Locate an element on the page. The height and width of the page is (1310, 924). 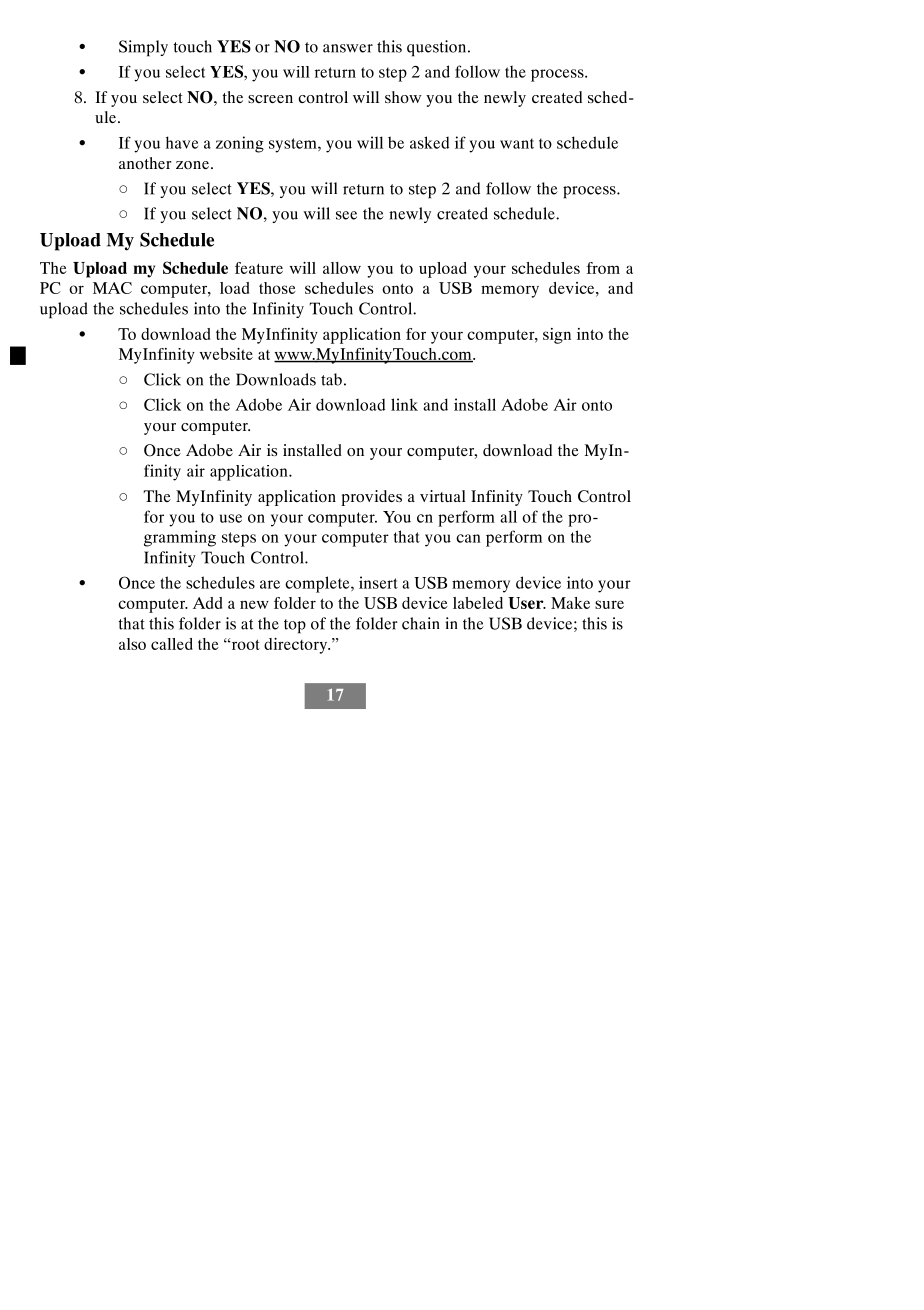
Simply is located at coordinates (143, 48).
